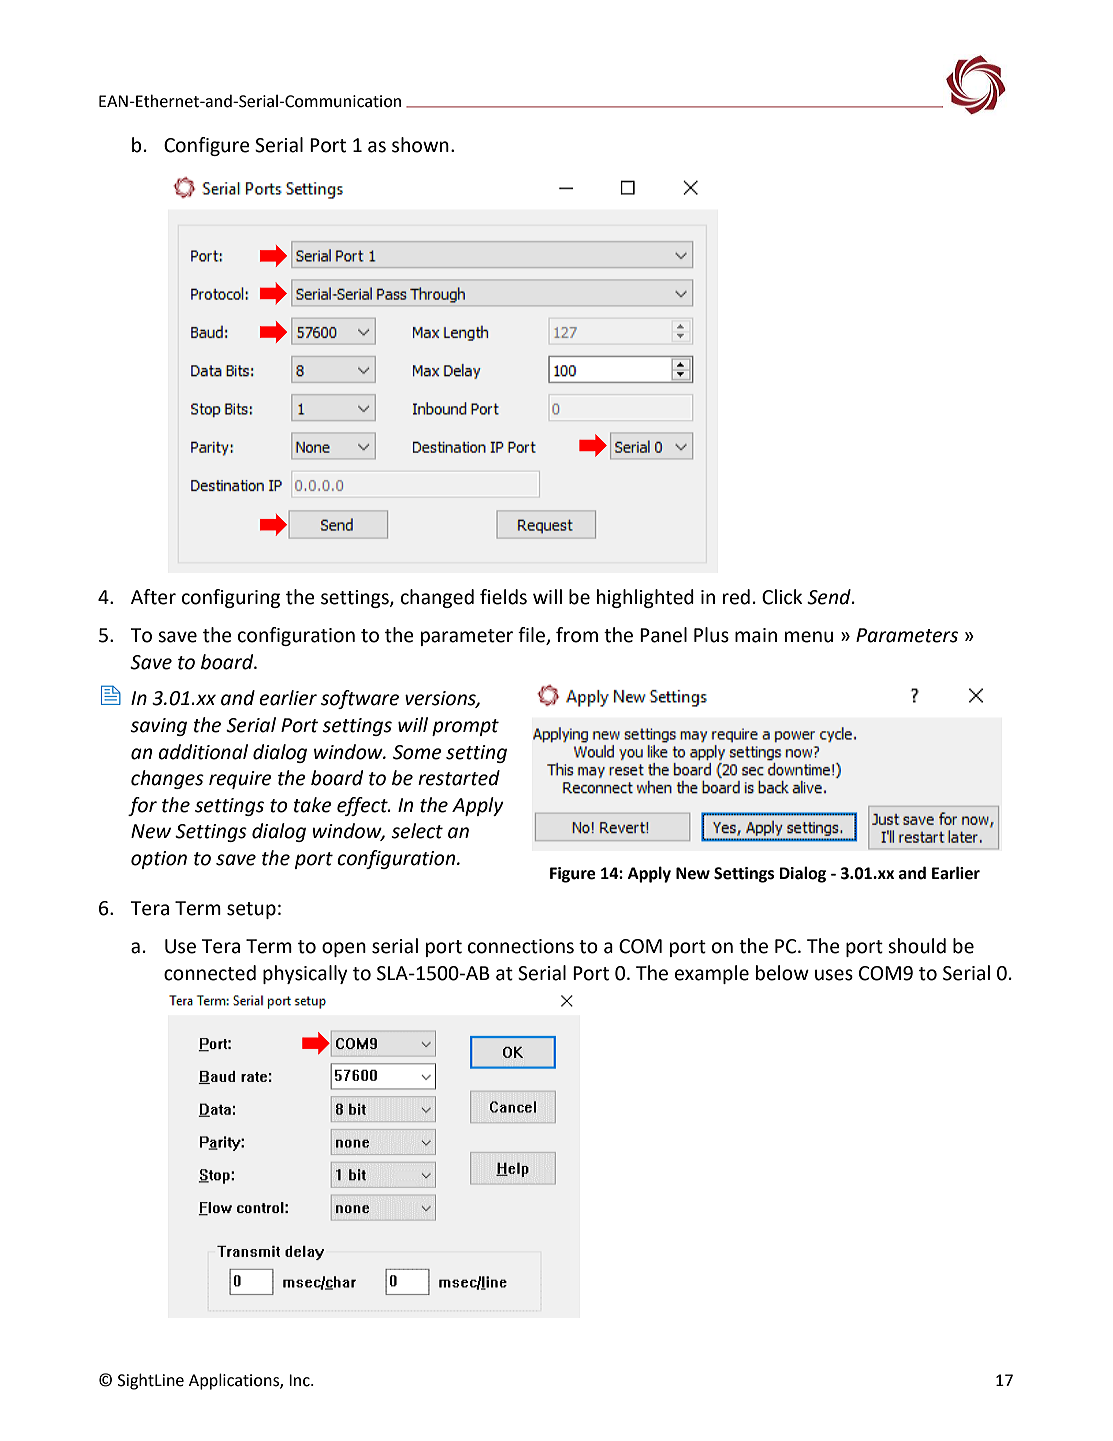 This document has width=1113, height=1441. I want to click on configuring, so click(231, 598).
